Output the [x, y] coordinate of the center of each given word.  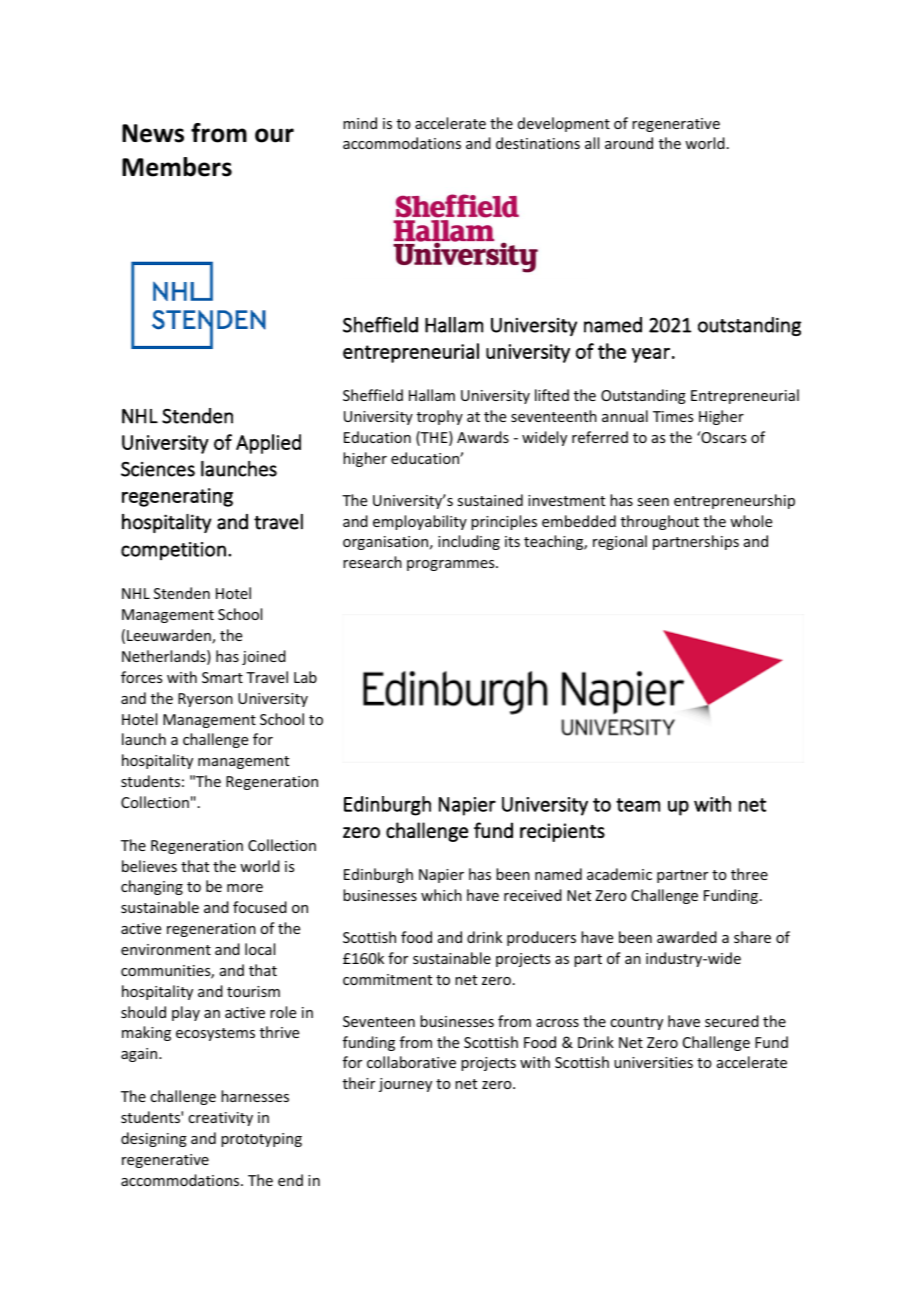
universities [653, 1062]
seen [653, 502]
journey [405, 1085]
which [441, 895]
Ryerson [205, 700]
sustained [490, 500]
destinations [538, 143]
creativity [220, 1119]
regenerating [177, 497]
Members [177, 167]
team [638, 805]
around [629, 143]
